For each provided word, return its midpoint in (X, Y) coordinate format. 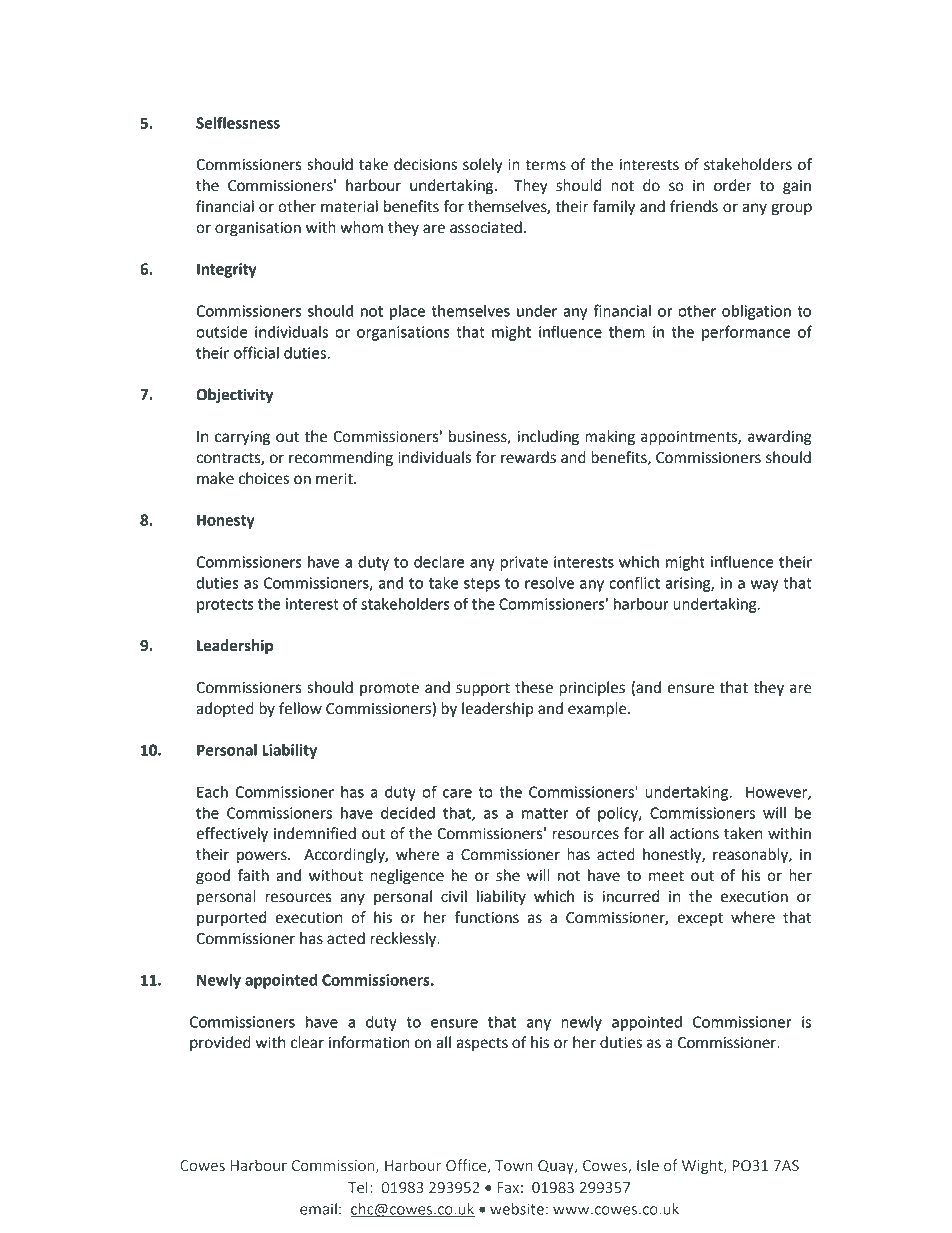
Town (514, 1166)
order (733, 185)
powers (263, 857)
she (508, 875)
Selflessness (238, 122)
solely (483, 166)
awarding (780, 438)
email (318, 1209)
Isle (648, 1165)
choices (264, 478)
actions (694, 834)
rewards (528, 457)
